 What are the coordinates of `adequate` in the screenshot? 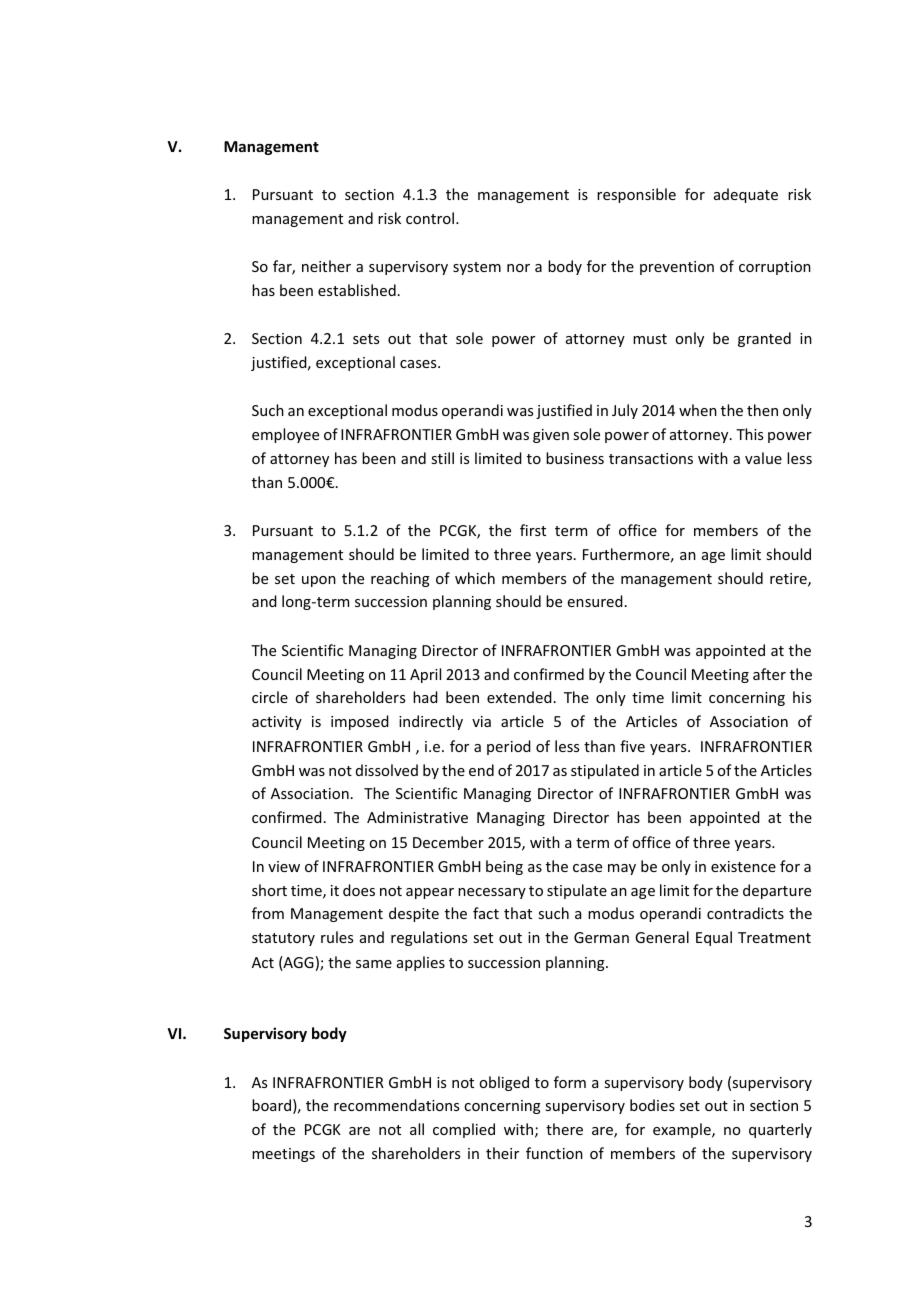 It's located at (746, 195).
